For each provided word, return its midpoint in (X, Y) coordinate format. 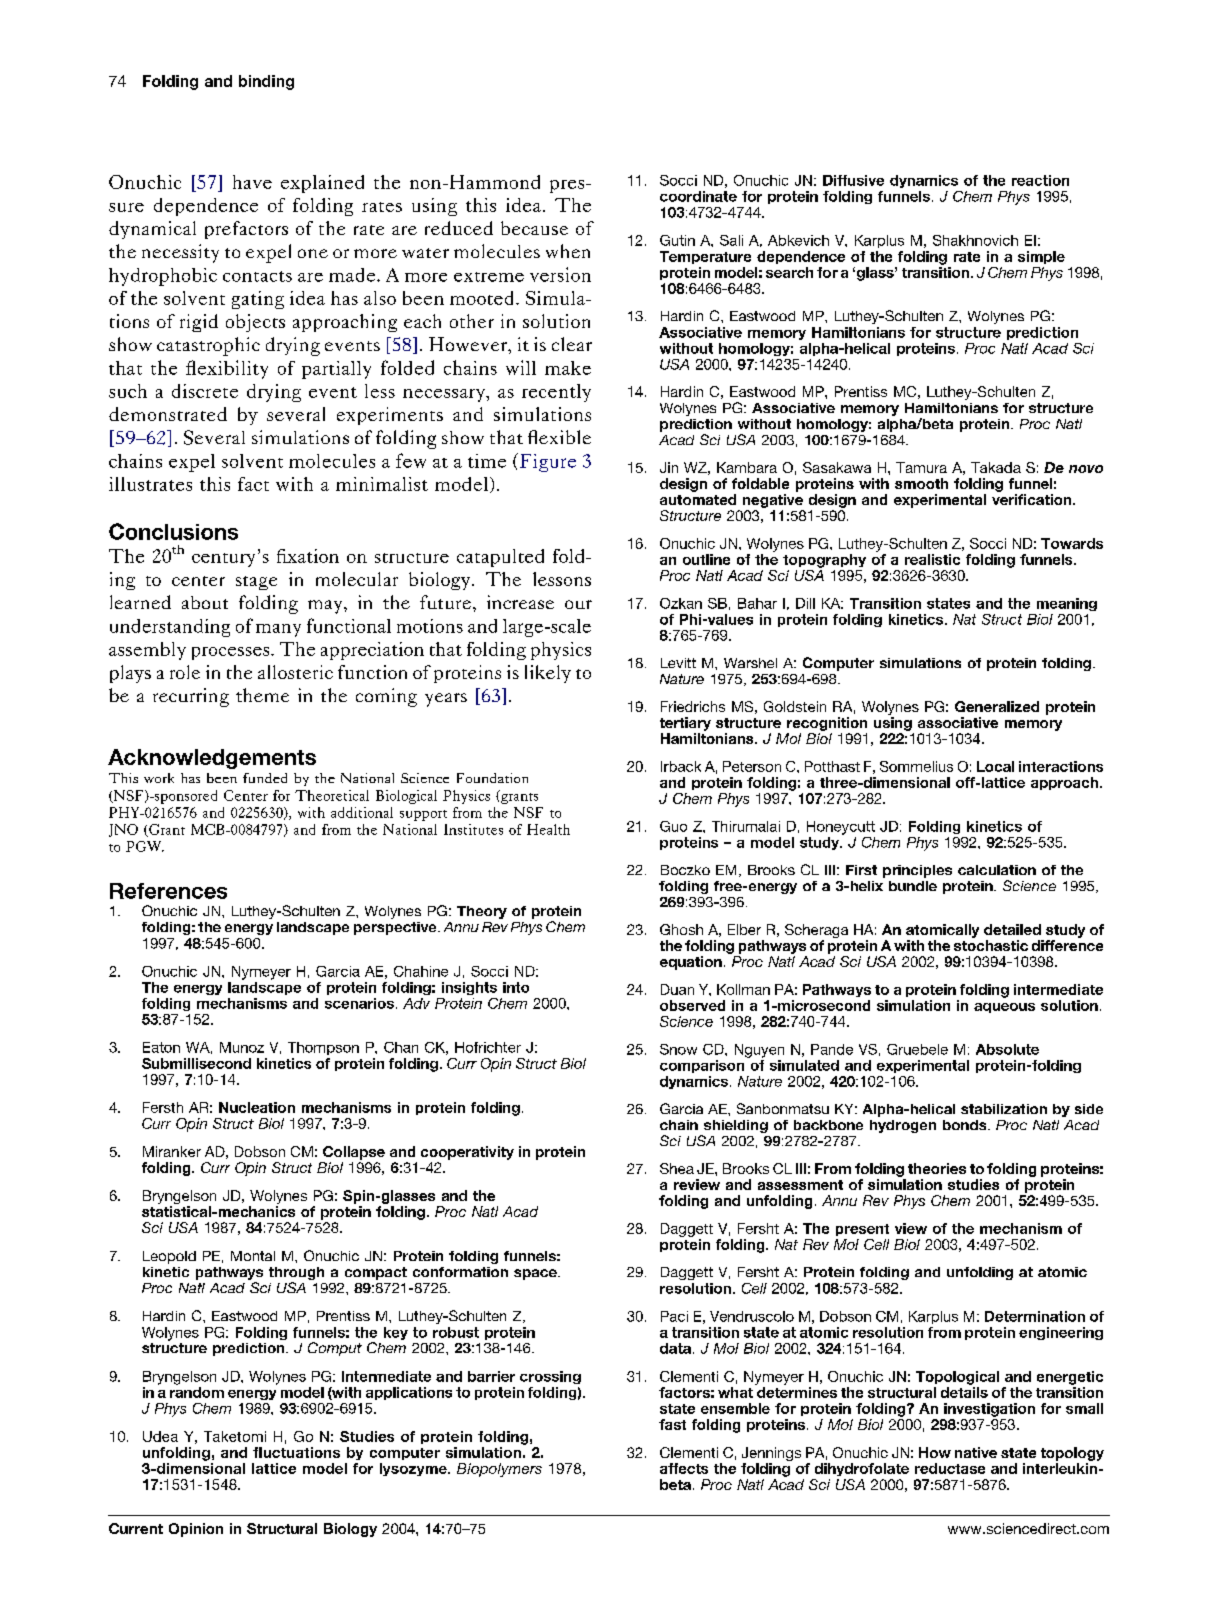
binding (266, 82)
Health (548, 829)
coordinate (698, 196)
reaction (1040, 180)
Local (995, 766)
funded (265, 778)
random (197, 1391)
